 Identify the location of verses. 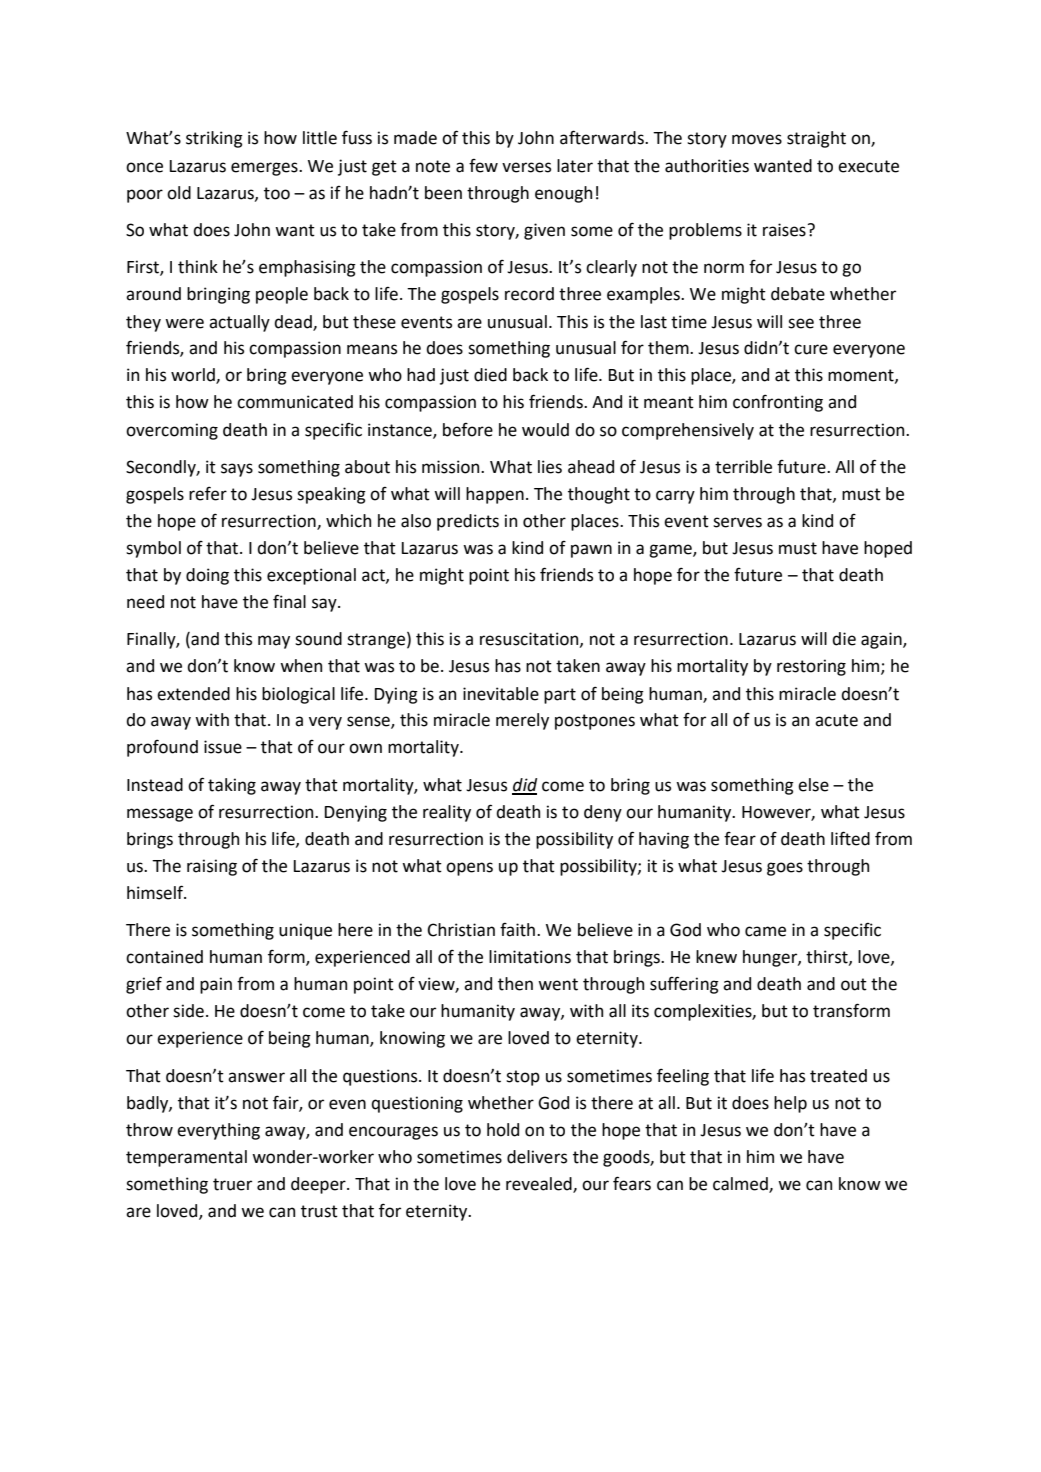
(526, 167).
